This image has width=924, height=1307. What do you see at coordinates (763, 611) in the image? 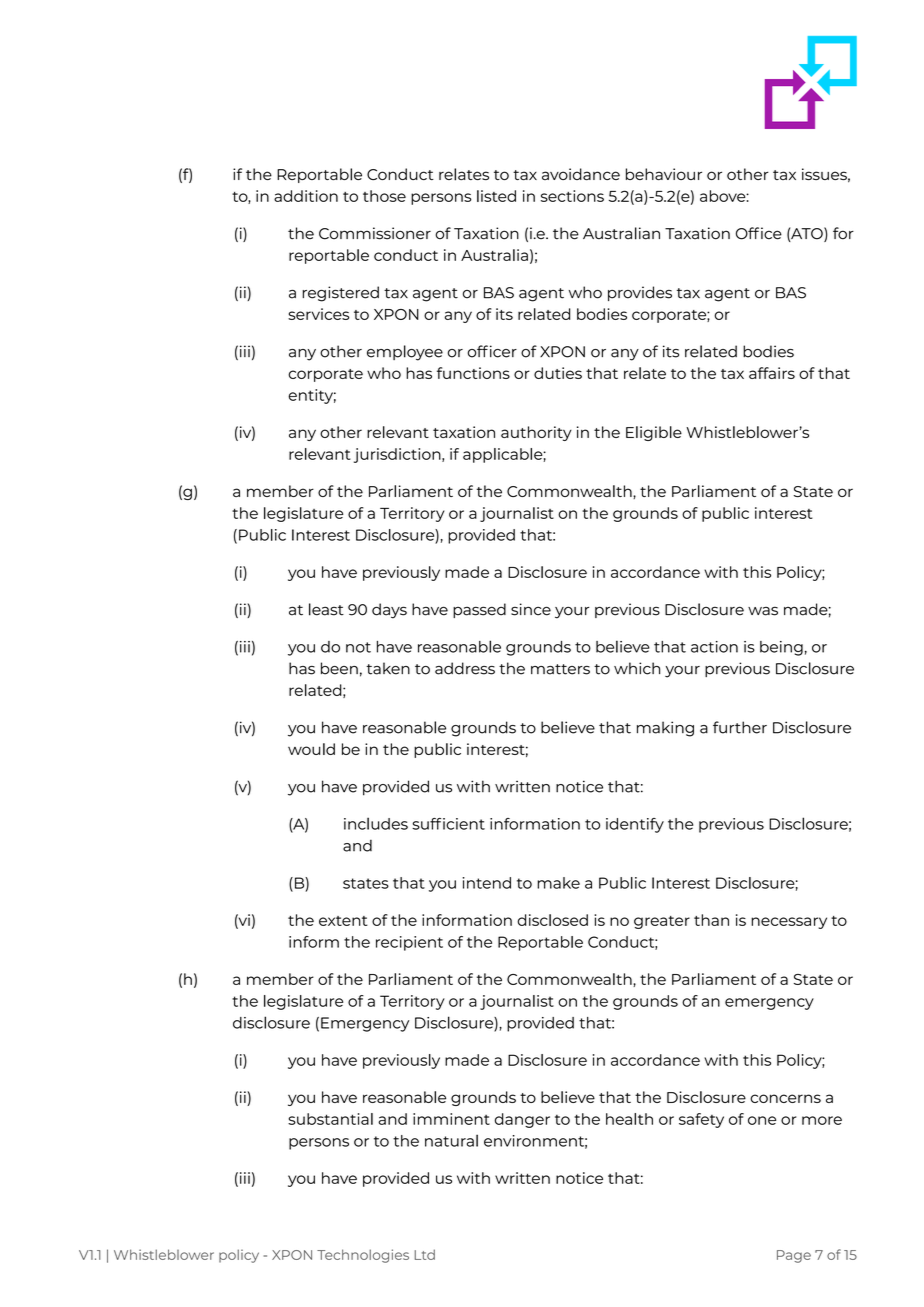
I see `was` at bounding box center [763, 611].
